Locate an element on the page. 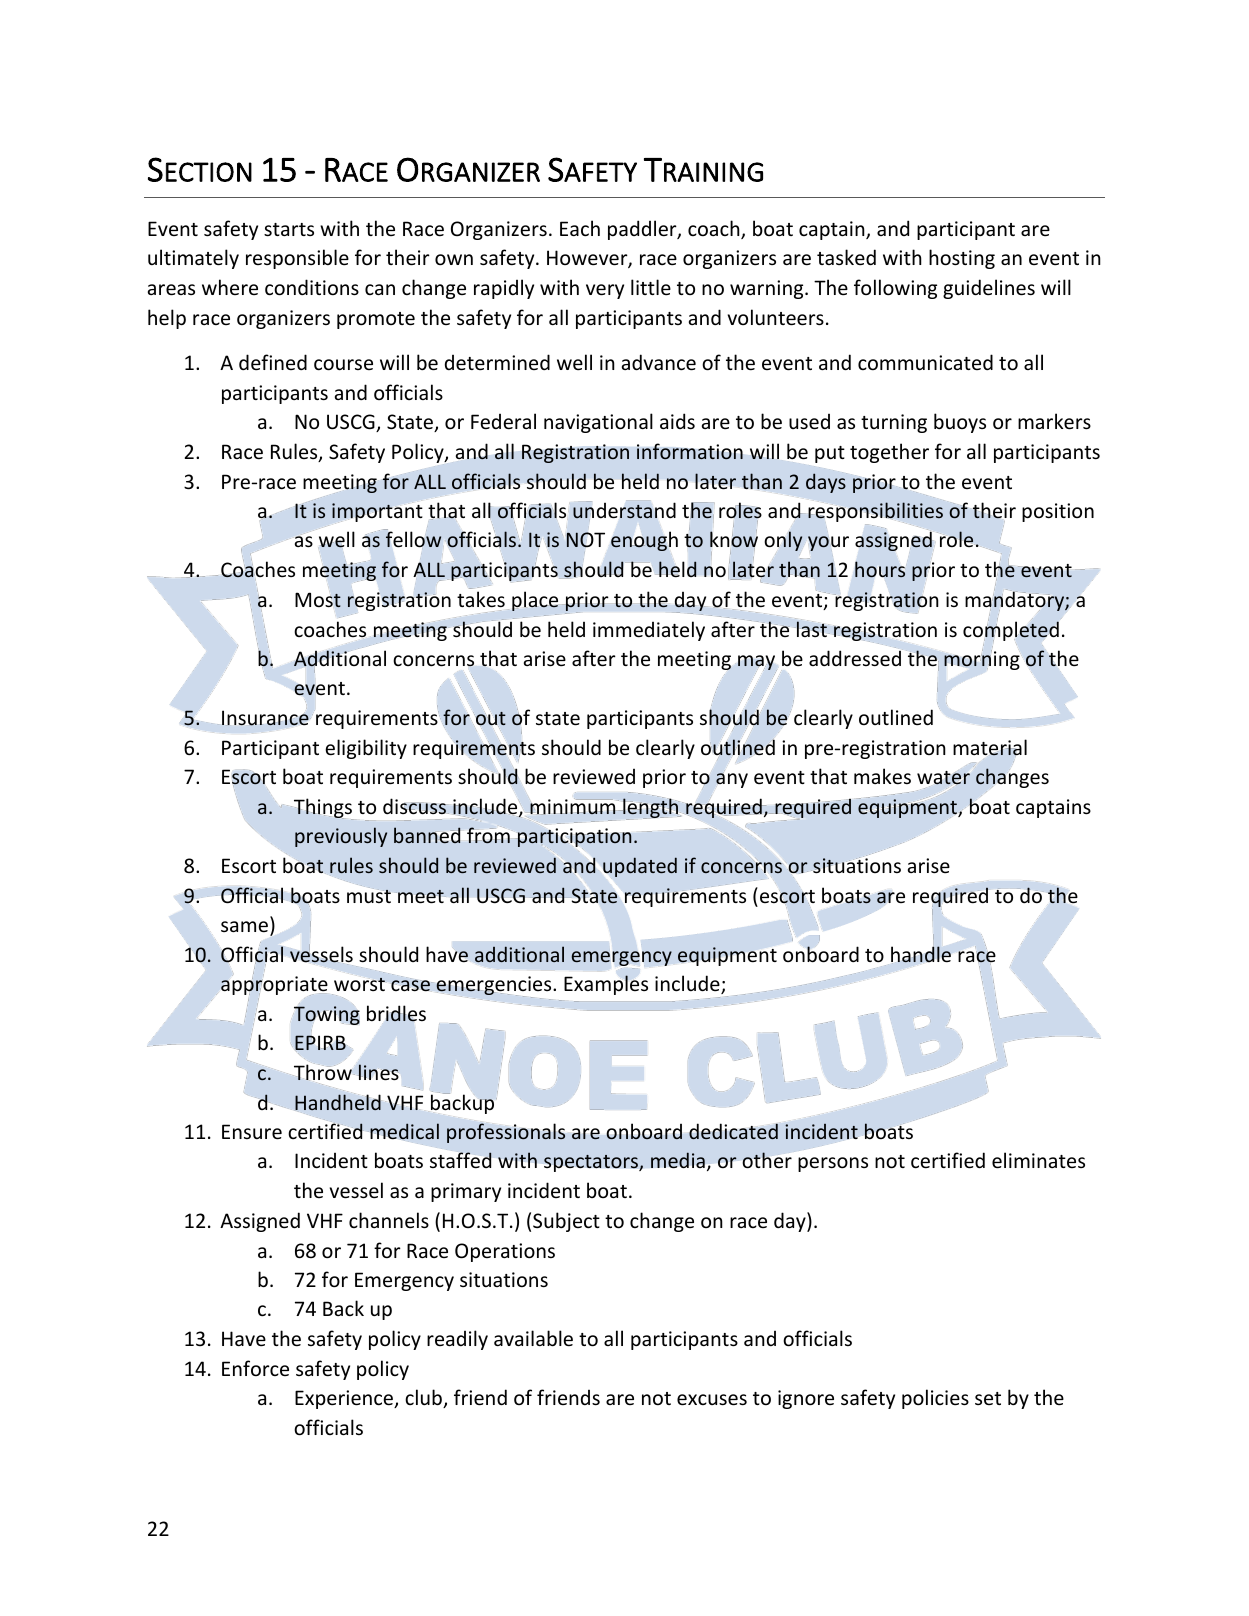 The image size is (1249, 1616). hosting is located at coordinates (962, 259).
